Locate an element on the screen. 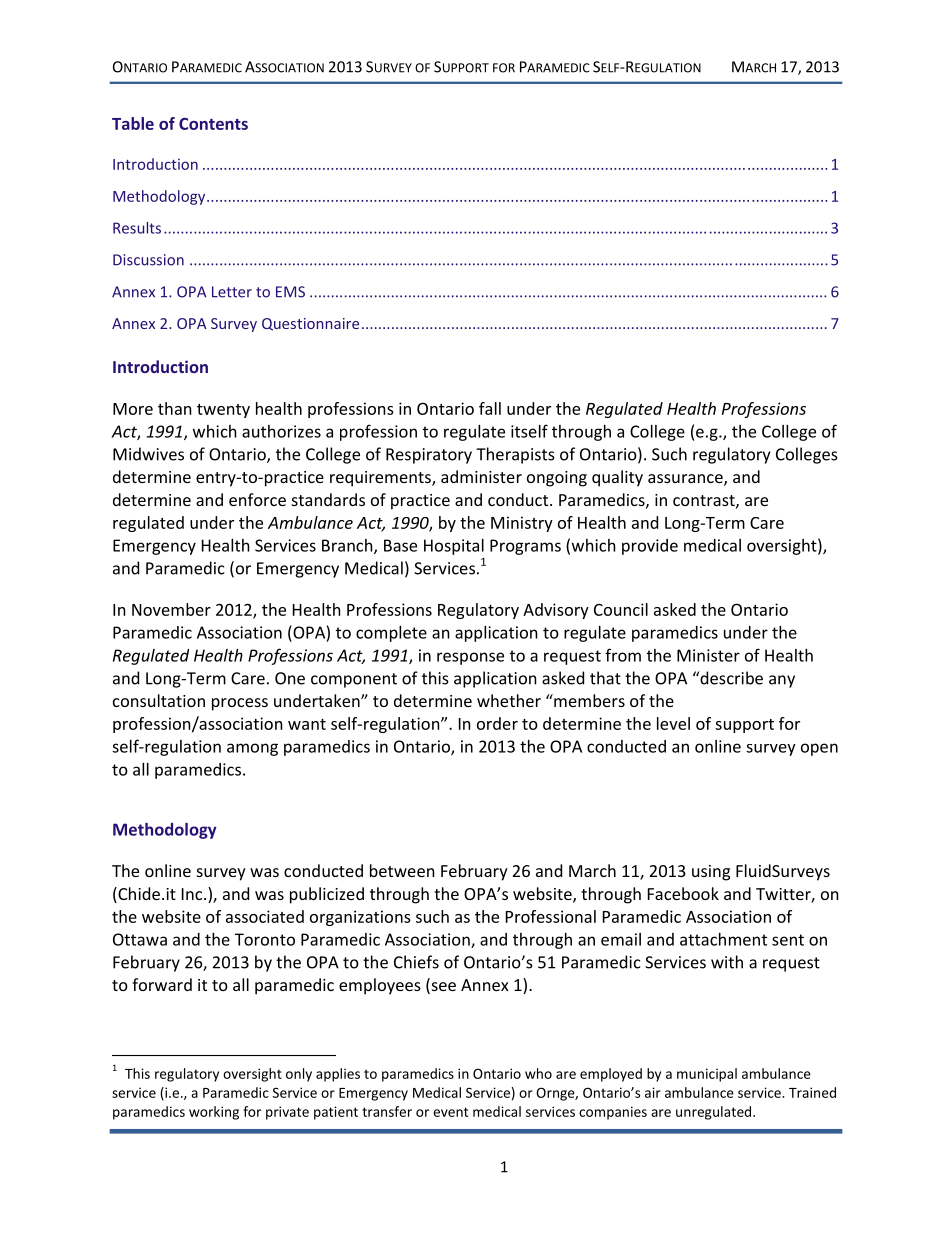 Image resolution: width=952 pixels, height=1233 pixels. event is located at coordinates (450, 1112).
